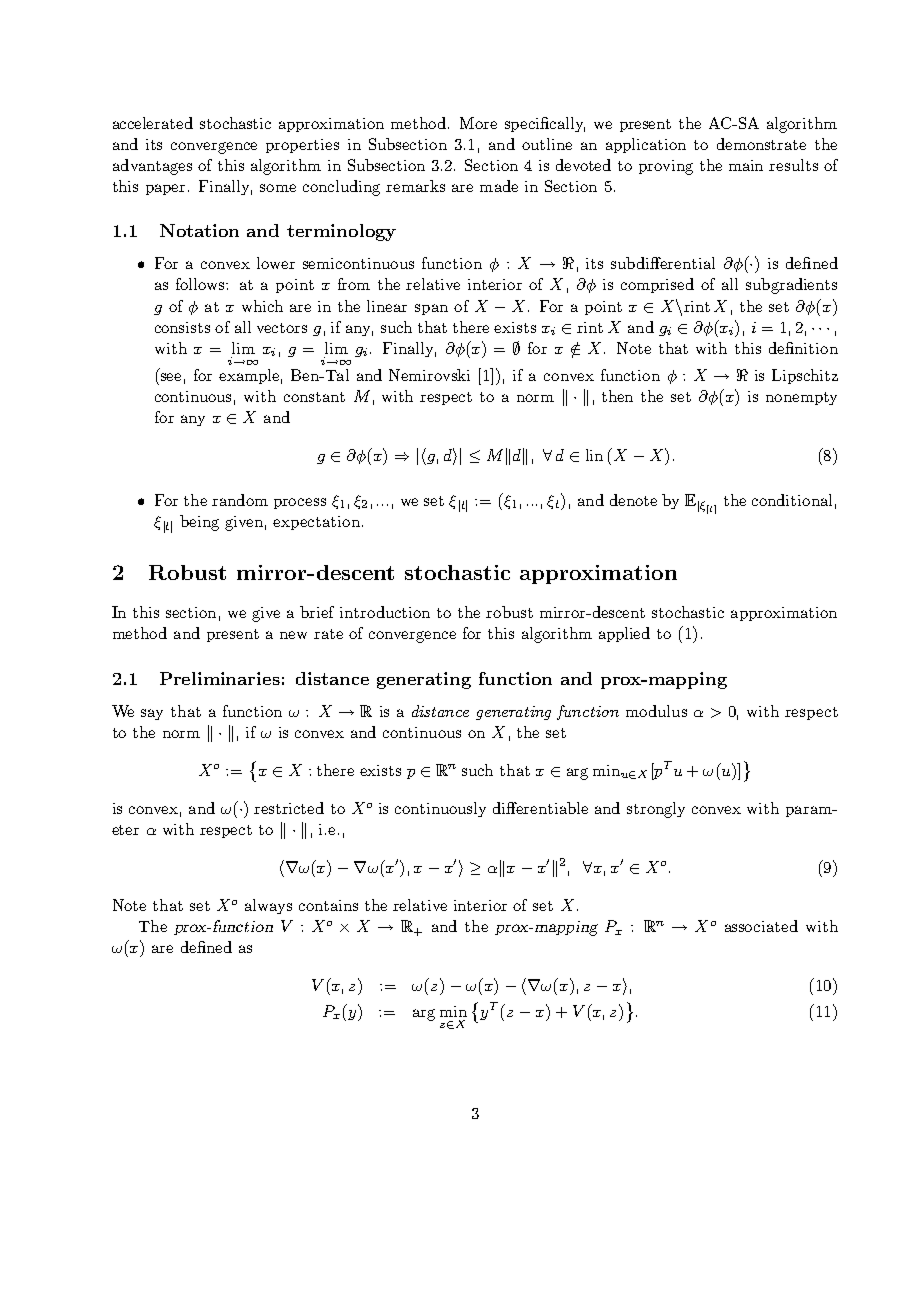  Describe the element at coordinates (171, 377) in the page. I see `see` at that location.
